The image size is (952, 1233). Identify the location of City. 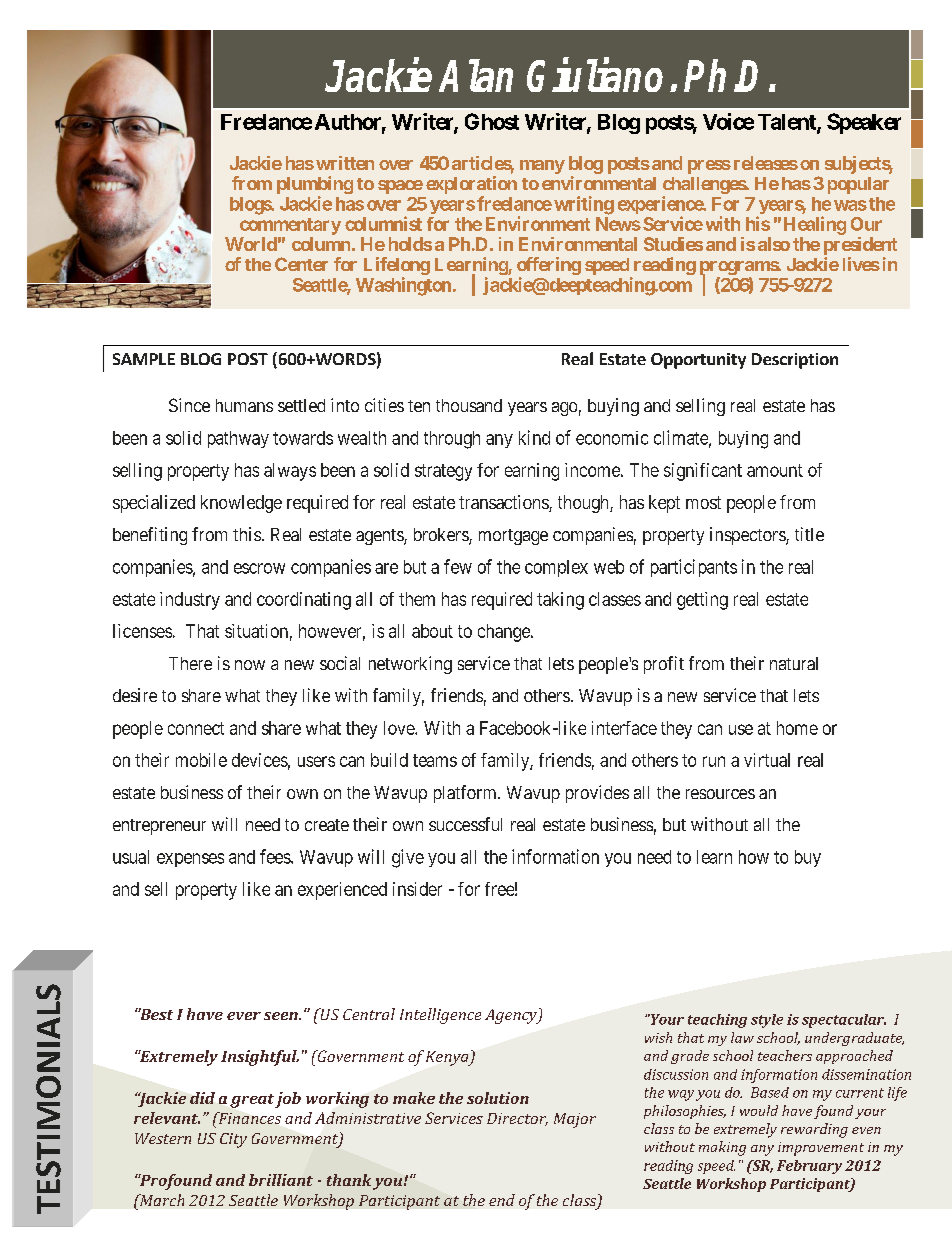
(233, 1140).
